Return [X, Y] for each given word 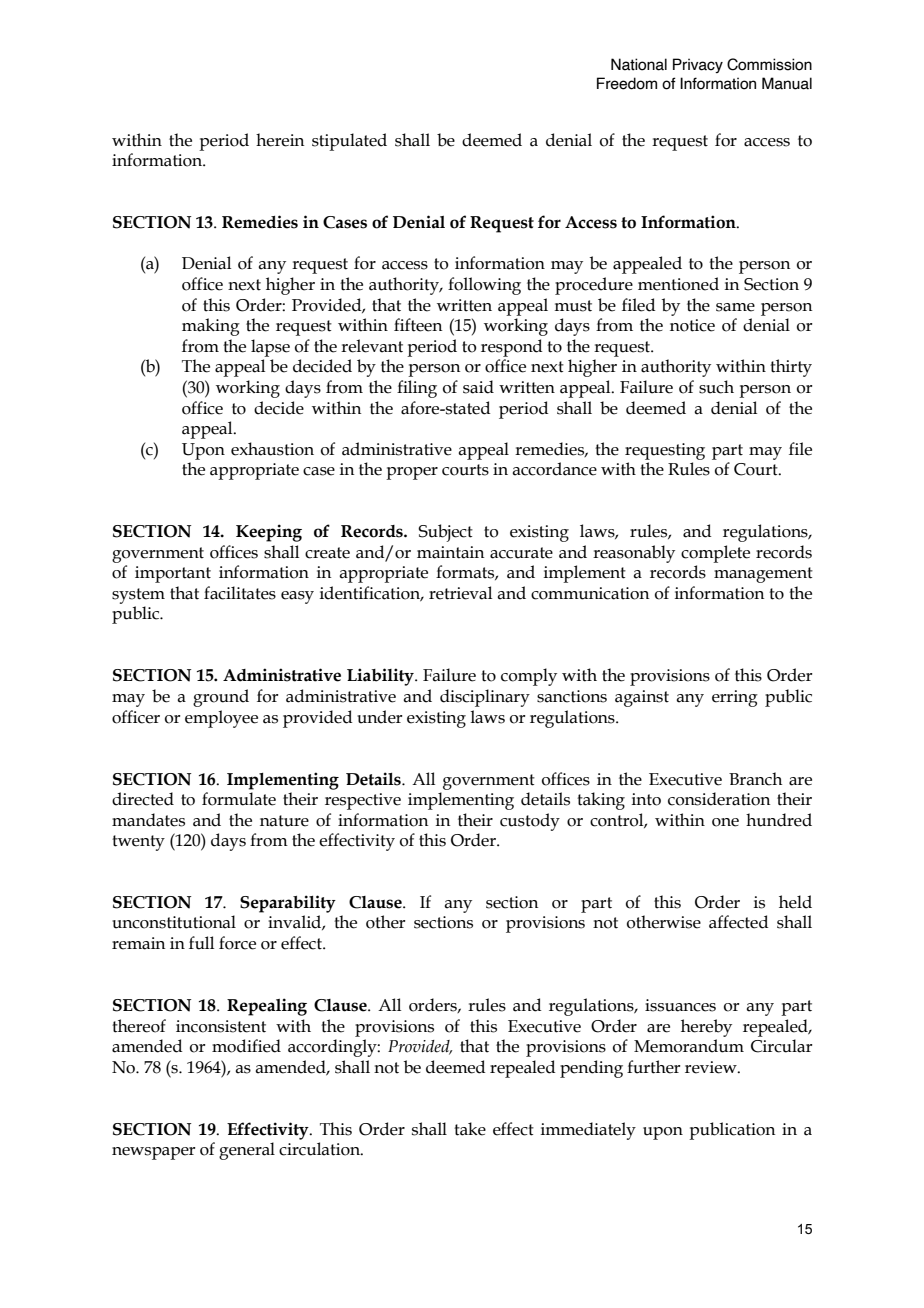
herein [280, 140]
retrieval [460, 593]
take [470, 1129]
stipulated [349, 142]
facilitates [240, 593]
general [247, 1151]
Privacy [698, 65]
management [763, 575]
